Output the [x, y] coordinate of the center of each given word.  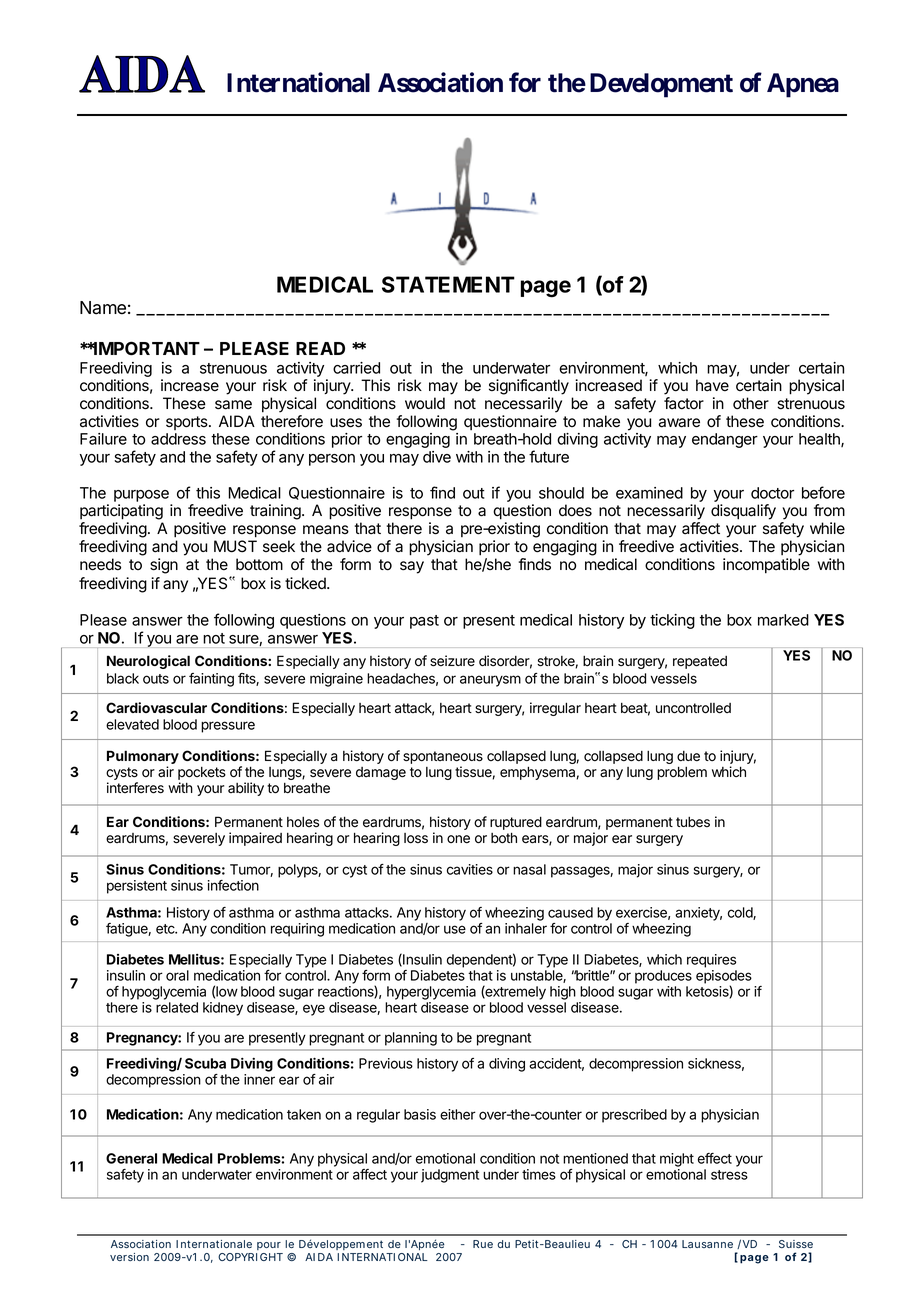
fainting [211, 680]
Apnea [803, 85]
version [129, 1257]
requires [711, 961]
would [425, 403]
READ [320, 348]
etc [166, 929]
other [751, 403]
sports [188, 423]
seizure [452, 661]
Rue [483, 1244]
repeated [700, 662]
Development [661, 85]
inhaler [526, 928]
